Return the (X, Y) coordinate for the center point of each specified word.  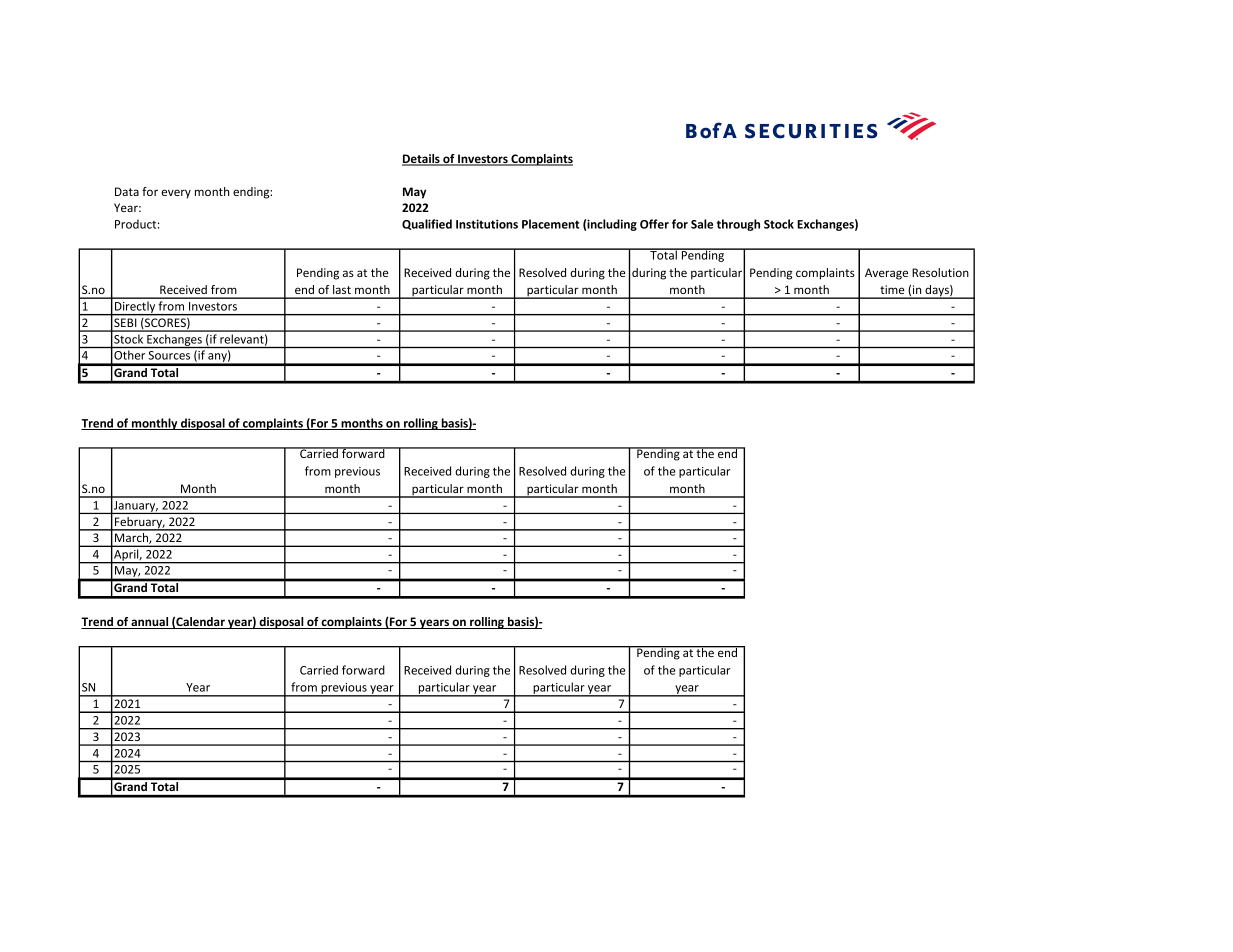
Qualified (427, 224)
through (738, 225)
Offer (654, 224)
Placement (551, 224)
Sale (702, 224)
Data (127, 191)
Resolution (940, 272)
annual (150, 623)
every (176, 194)
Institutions (487, 224)
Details (422, 160)
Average (886, 274)
